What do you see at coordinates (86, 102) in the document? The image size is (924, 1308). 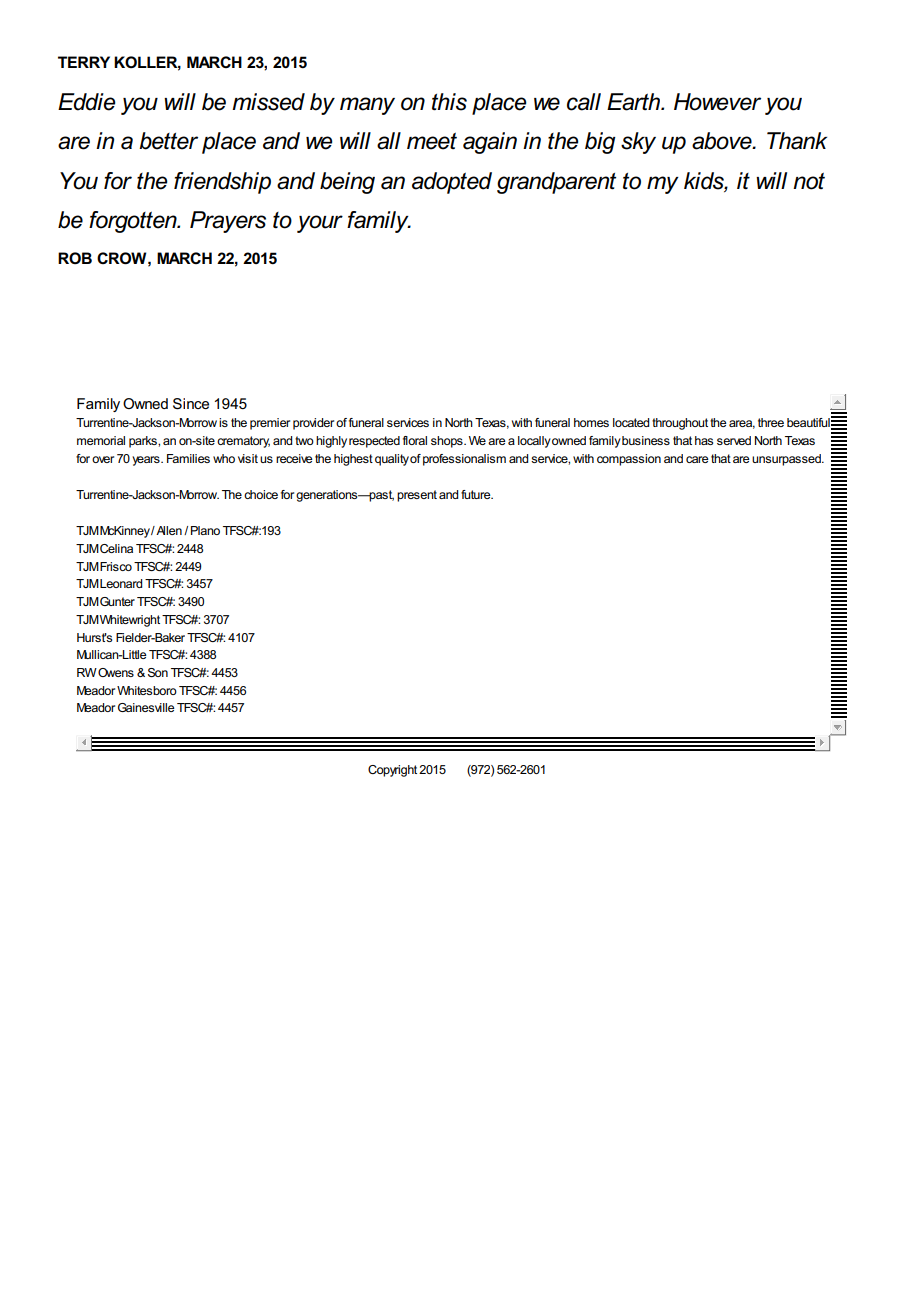 I see `Eddie` at bounding box center [86, 102].
